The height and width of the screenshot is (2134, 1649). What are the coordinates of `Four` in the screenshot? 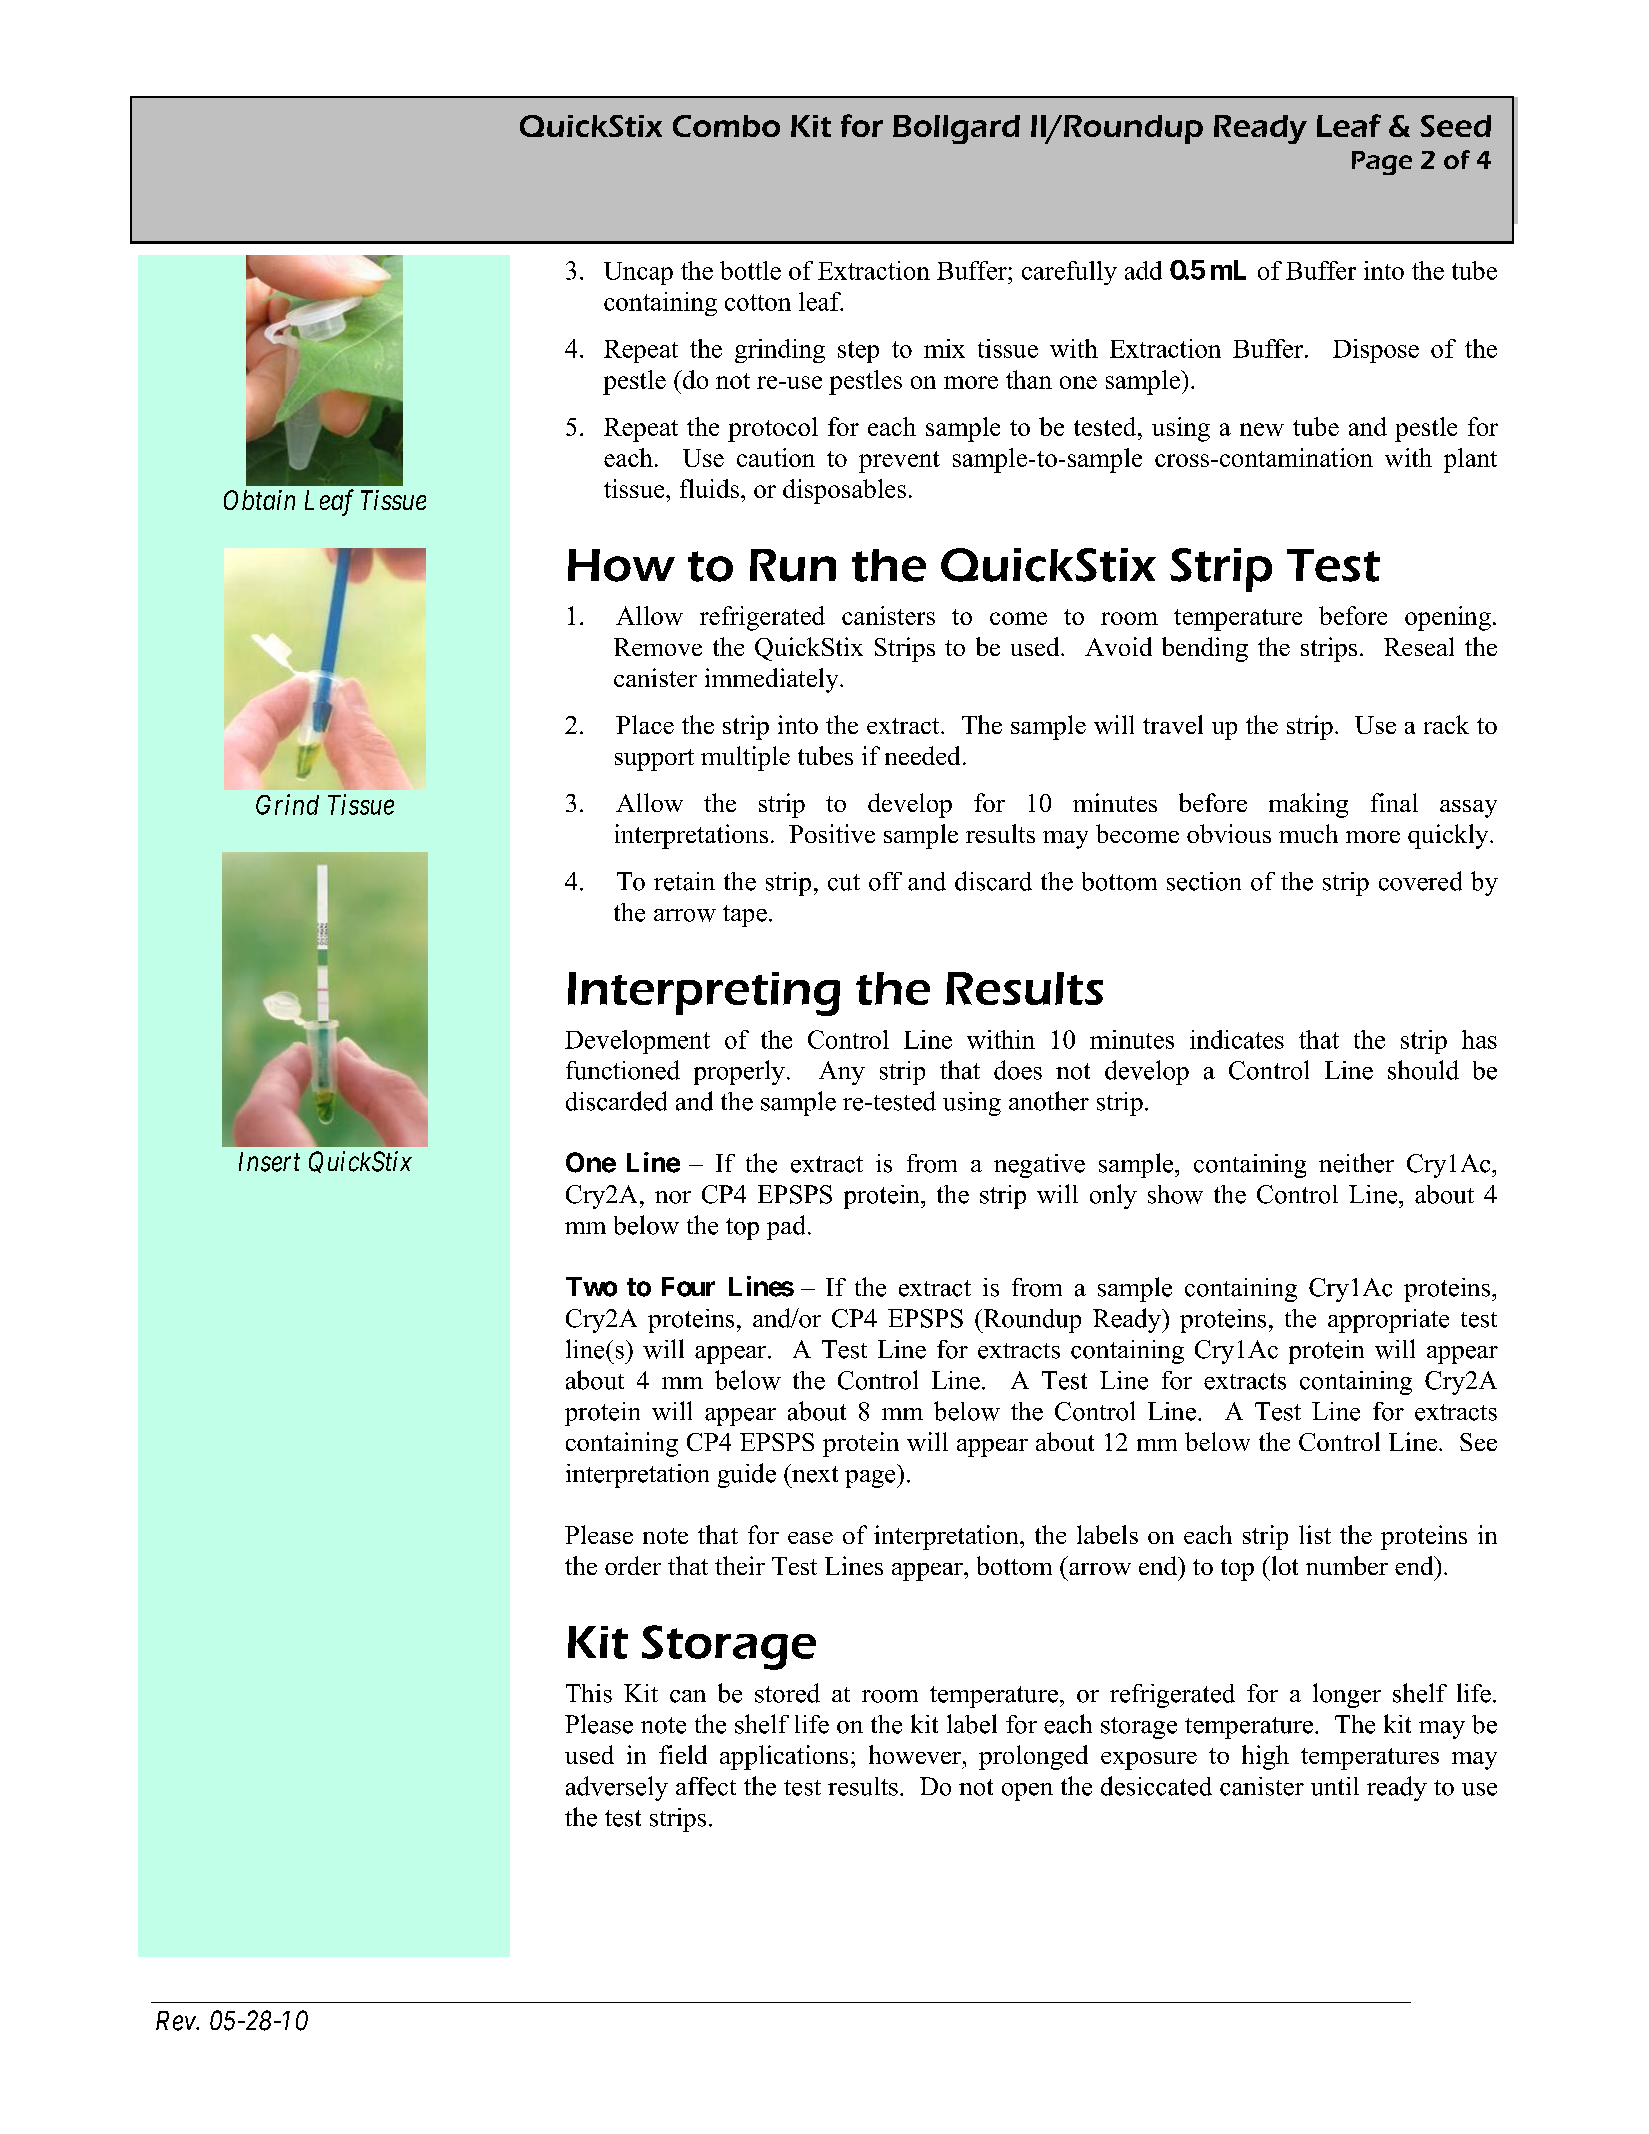 It's located at (688, 1287).
